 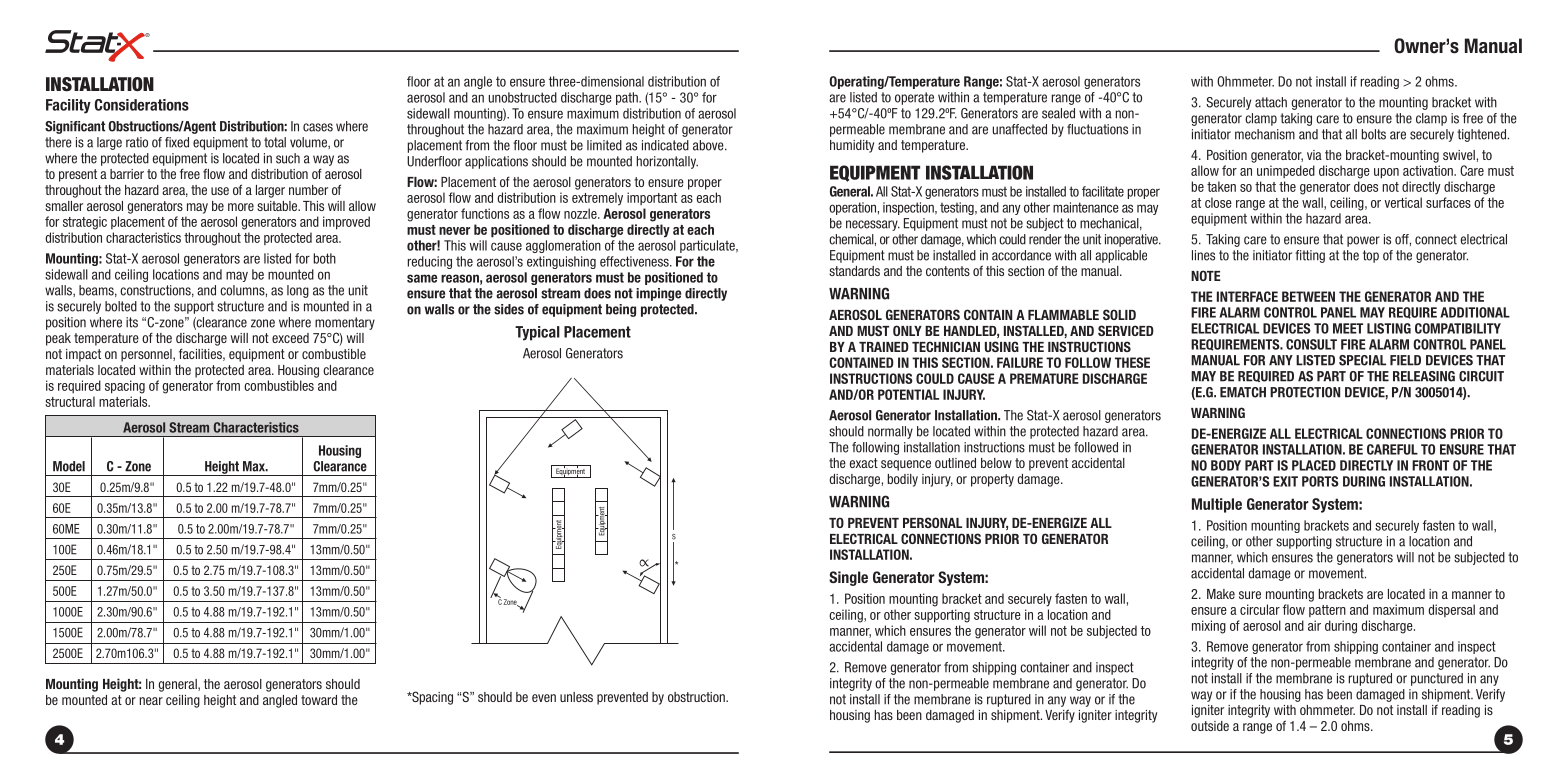 I want to click on unless, so click(x=576, y=697).
